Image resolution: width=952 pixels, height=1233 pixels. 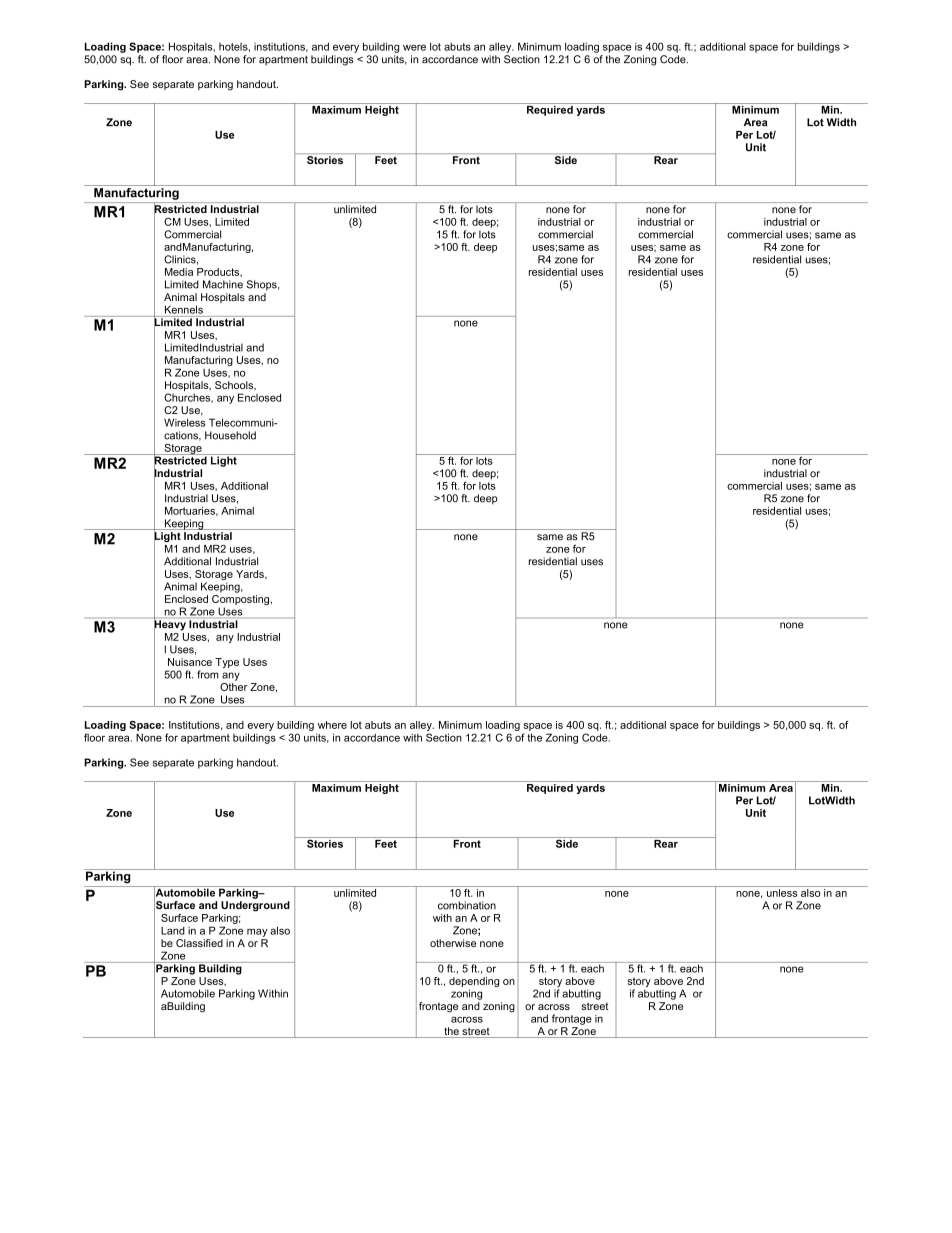 I want to click on Media, so click(x=179, y=272).
